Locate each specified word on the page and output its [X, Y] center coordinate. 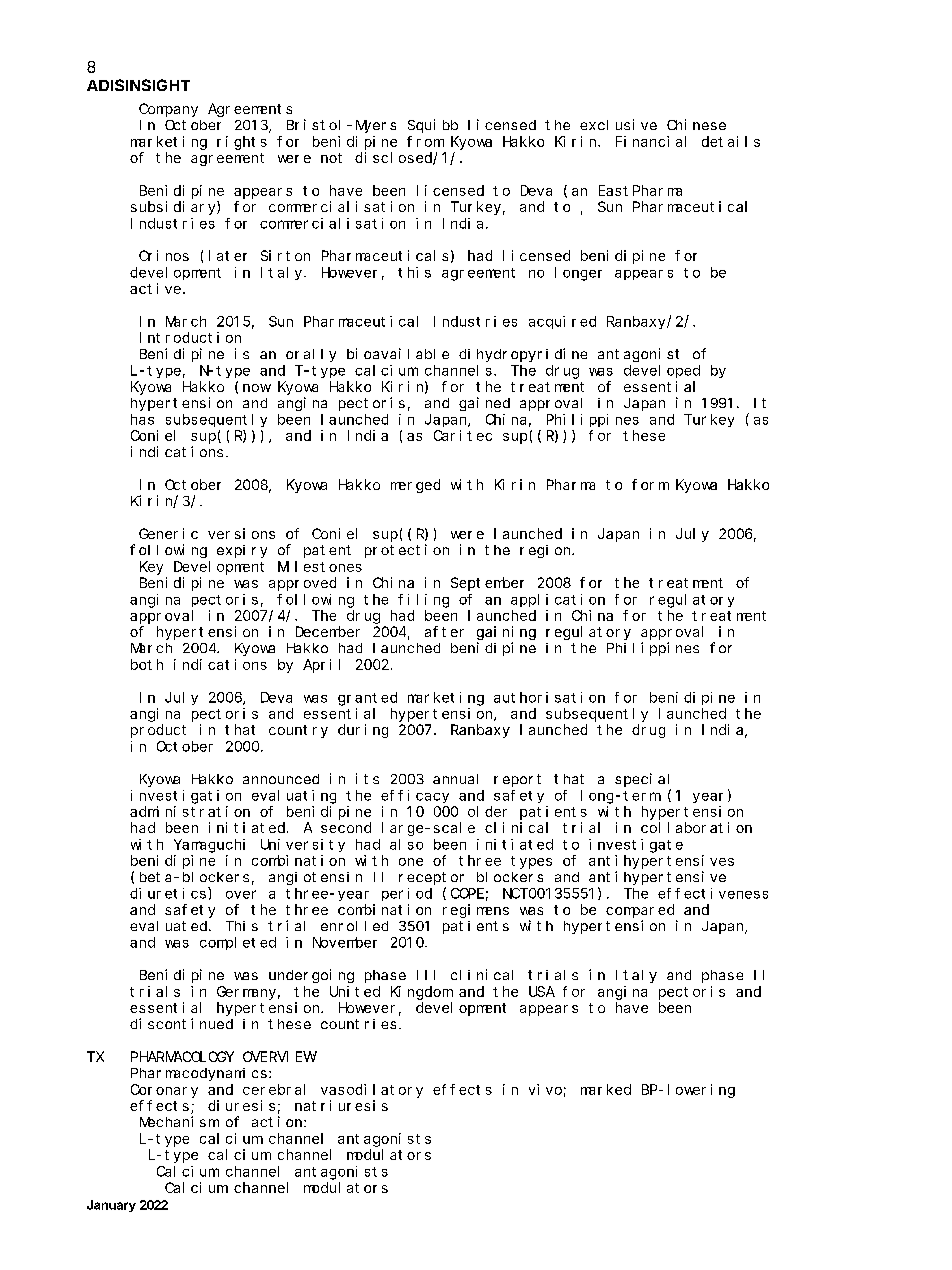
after [444, 631]
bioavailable [398, 353]
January [111, 1206]
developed [662, 371]
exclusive [618, 124]
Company [168, 110]
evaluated [170, 926]
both [147, 664]
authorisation [549, 697]
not [331, 158]
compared [640, 911]
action [278, 1121]
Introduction [190, 337]
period [407, 894]
